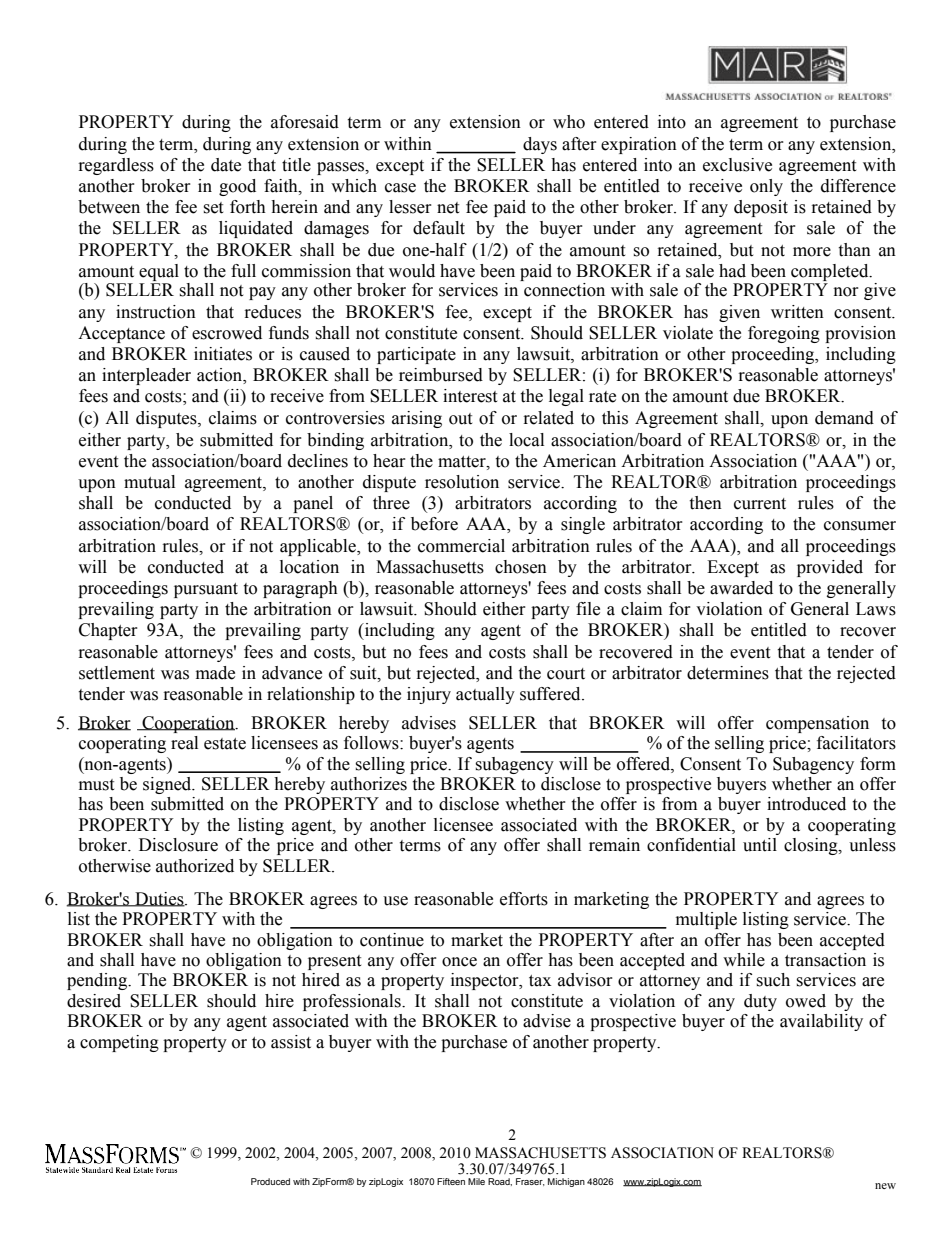 This image has width=952, height=1233. Describe the element at coordinates (270, 1181) in the image. I see `Produced` at that location.
